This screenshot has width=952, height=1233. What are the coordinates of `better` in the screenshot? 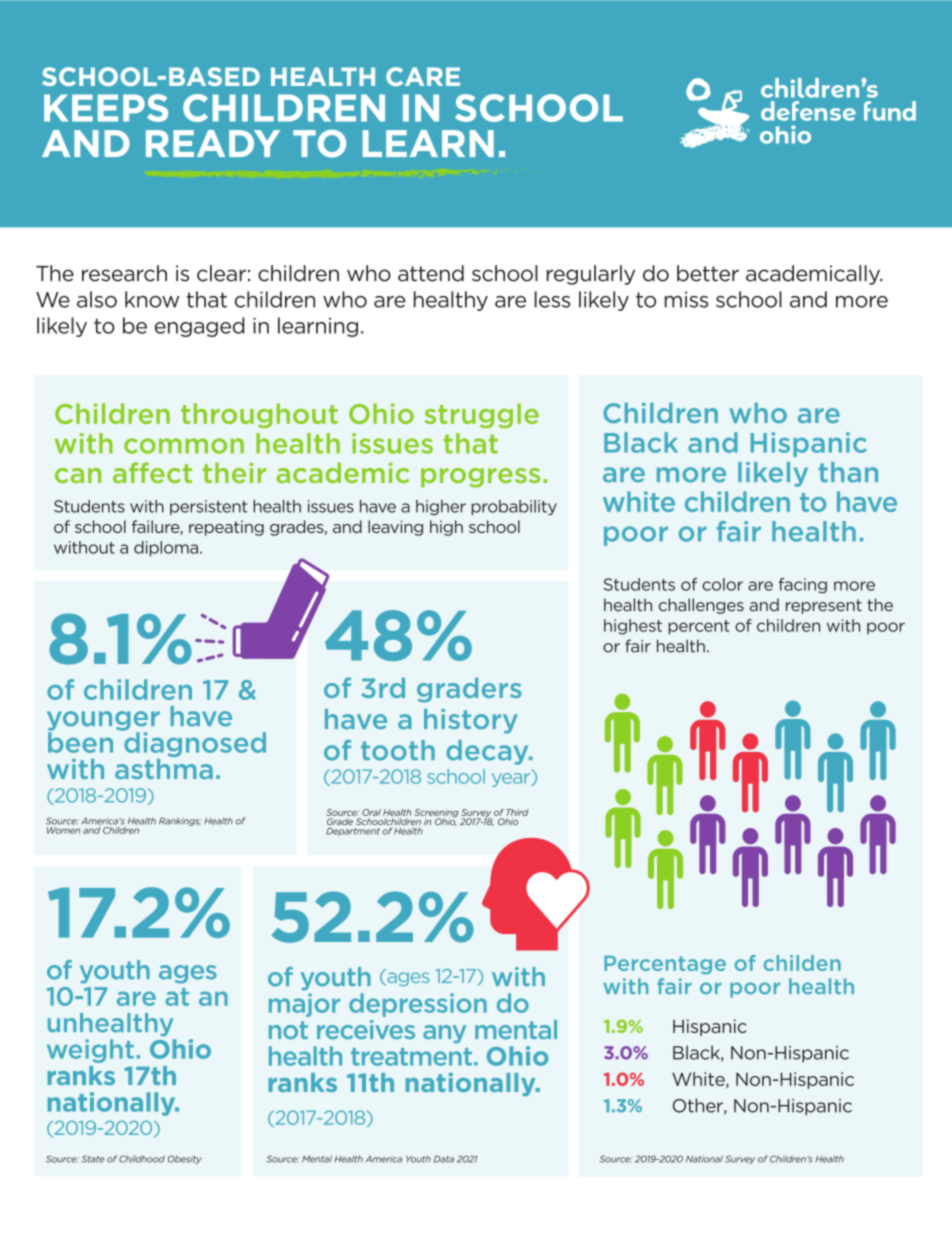 It's located at (708, 273).
